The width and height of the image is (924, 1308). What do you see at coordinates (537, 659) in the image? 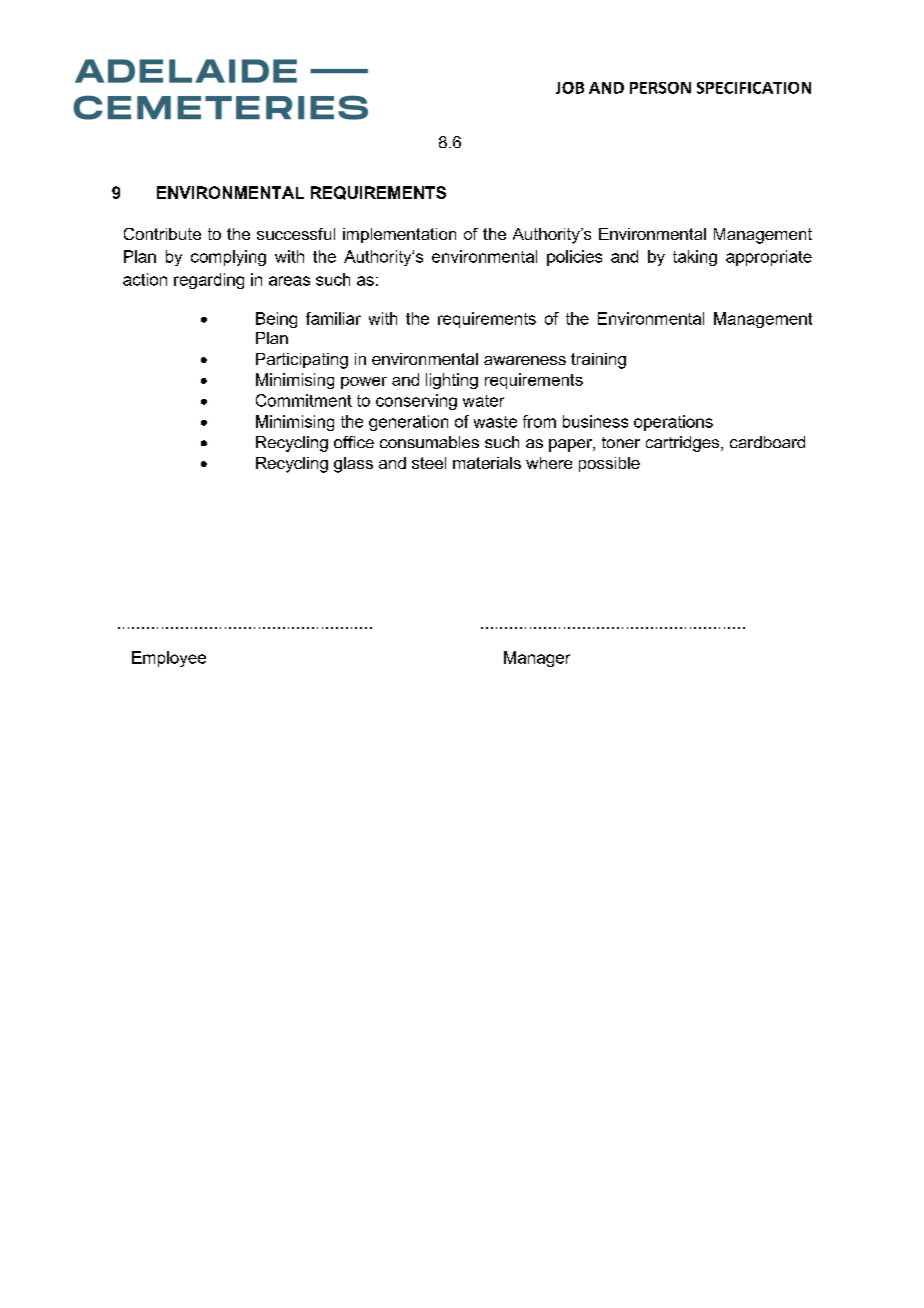
I see `Manager` at bounding box center [537, 659].
